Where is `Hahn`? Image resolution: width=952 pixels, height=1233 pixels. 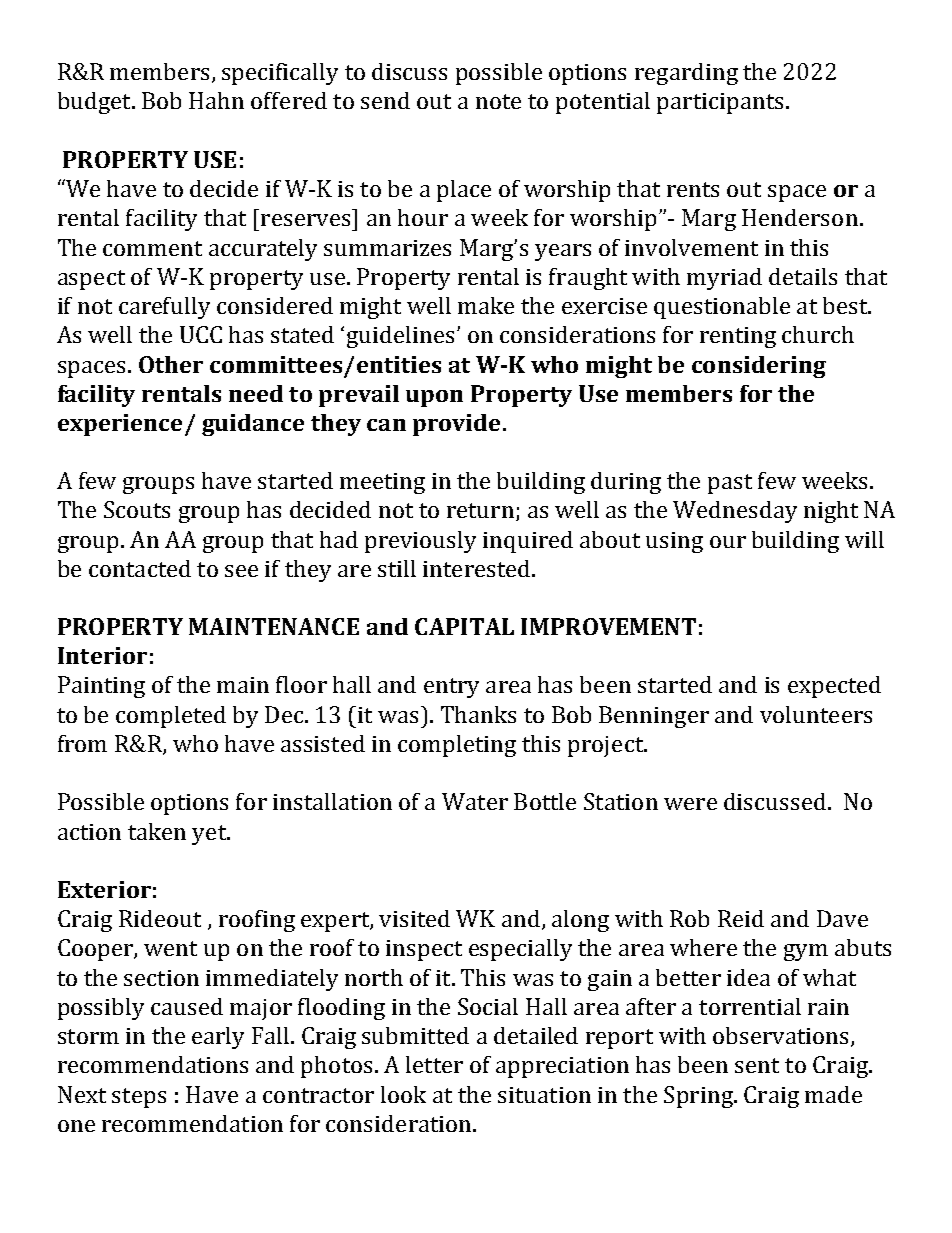
Hahn is located at coordinates (216, 100).
